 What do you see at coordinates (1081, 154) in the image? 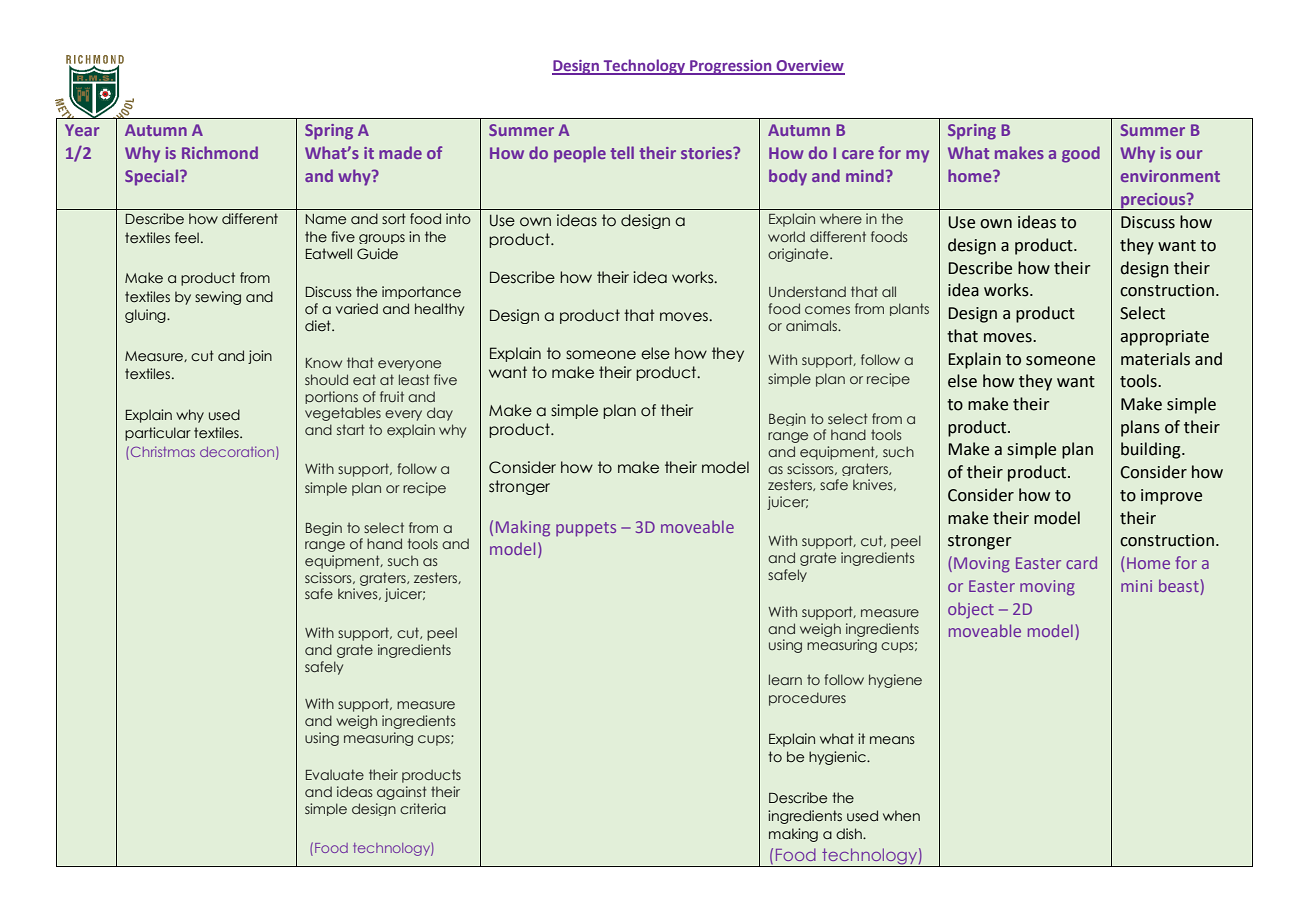
I see `good` at bounding box center [1081, 154].
